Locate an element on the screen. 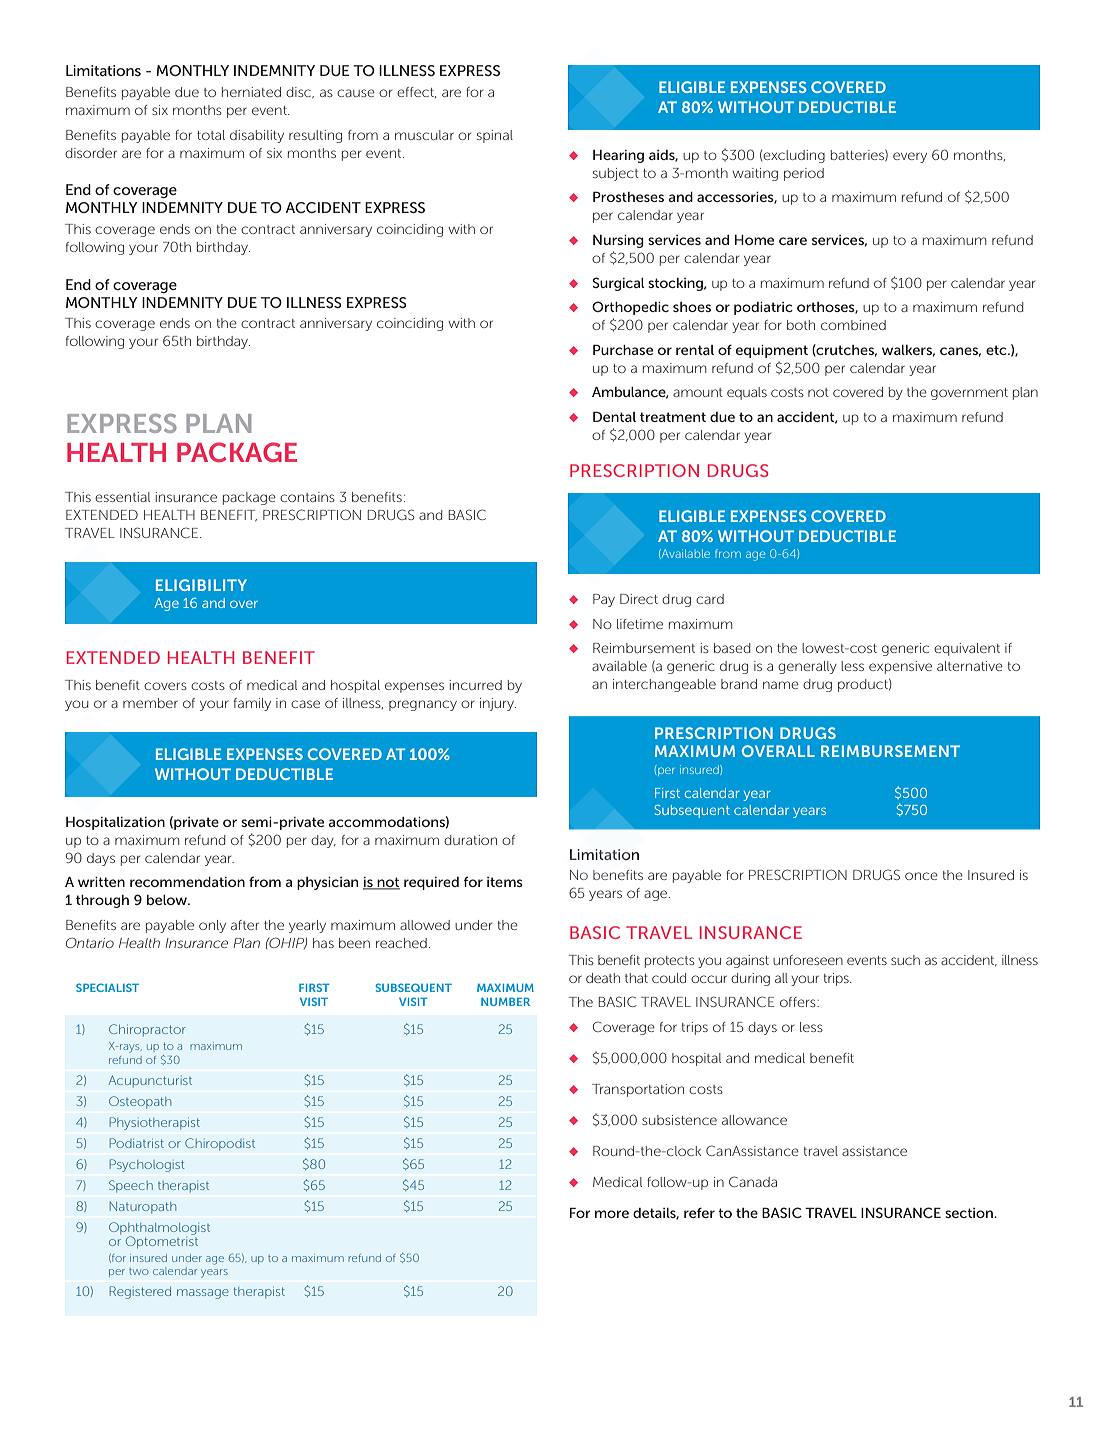 Image resolution: width=1105 pixels, height=1429 pixels. spinal is located at coordinates (495, 136).
